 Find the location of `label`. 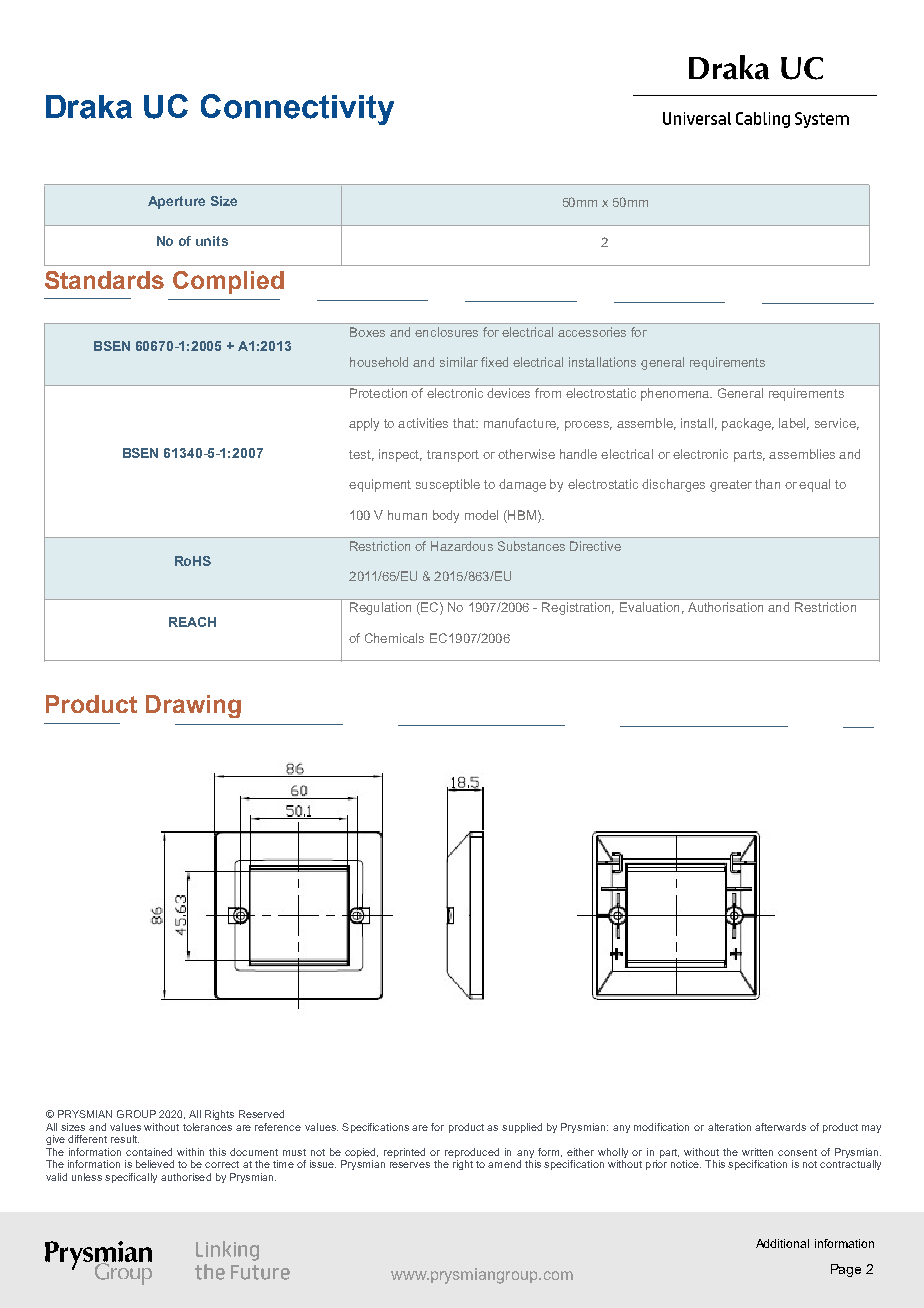

label is located at coordinates (794, 424).
